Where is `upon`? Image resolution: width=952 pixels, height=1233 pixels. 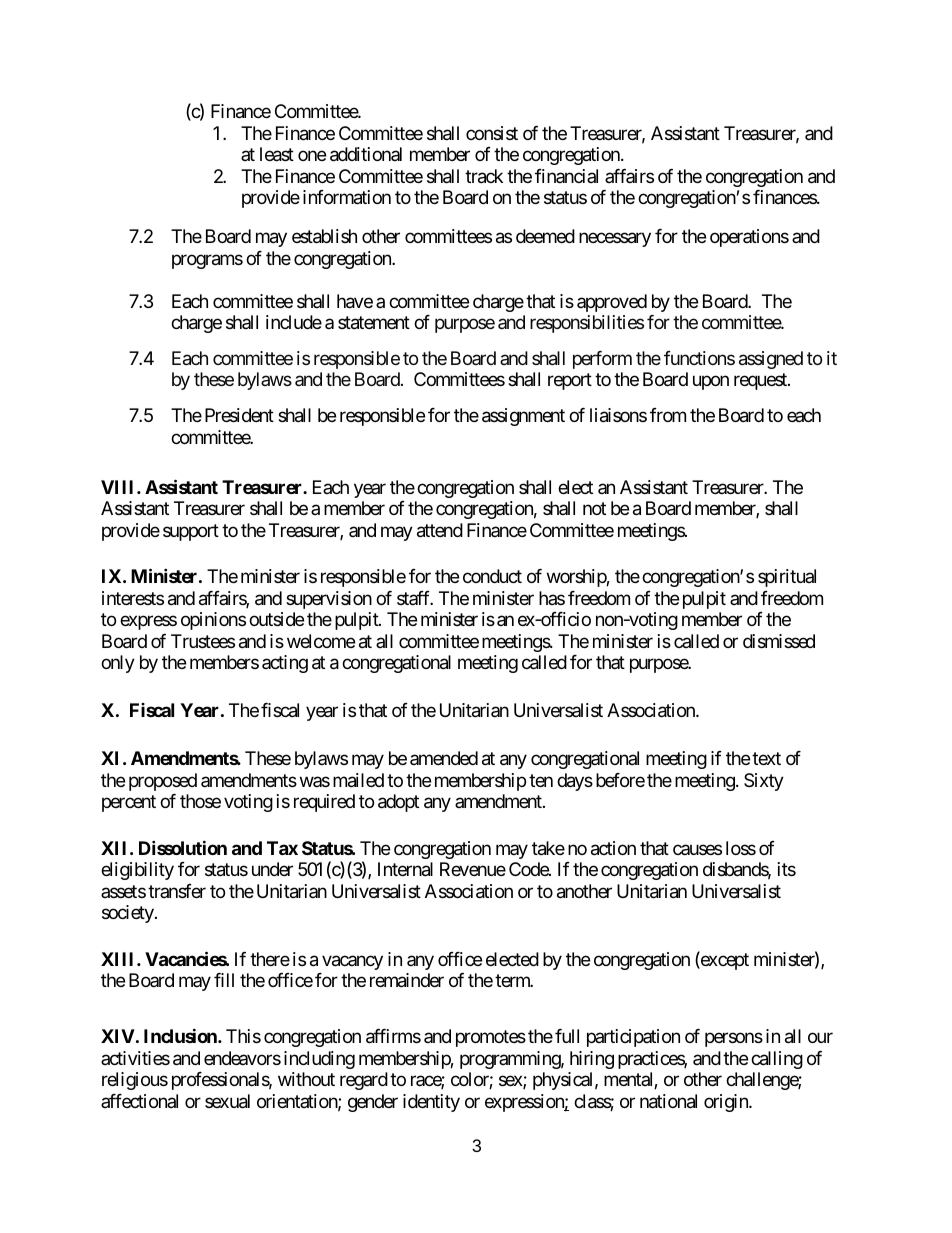 upon is located at coordinates (711, 383).
